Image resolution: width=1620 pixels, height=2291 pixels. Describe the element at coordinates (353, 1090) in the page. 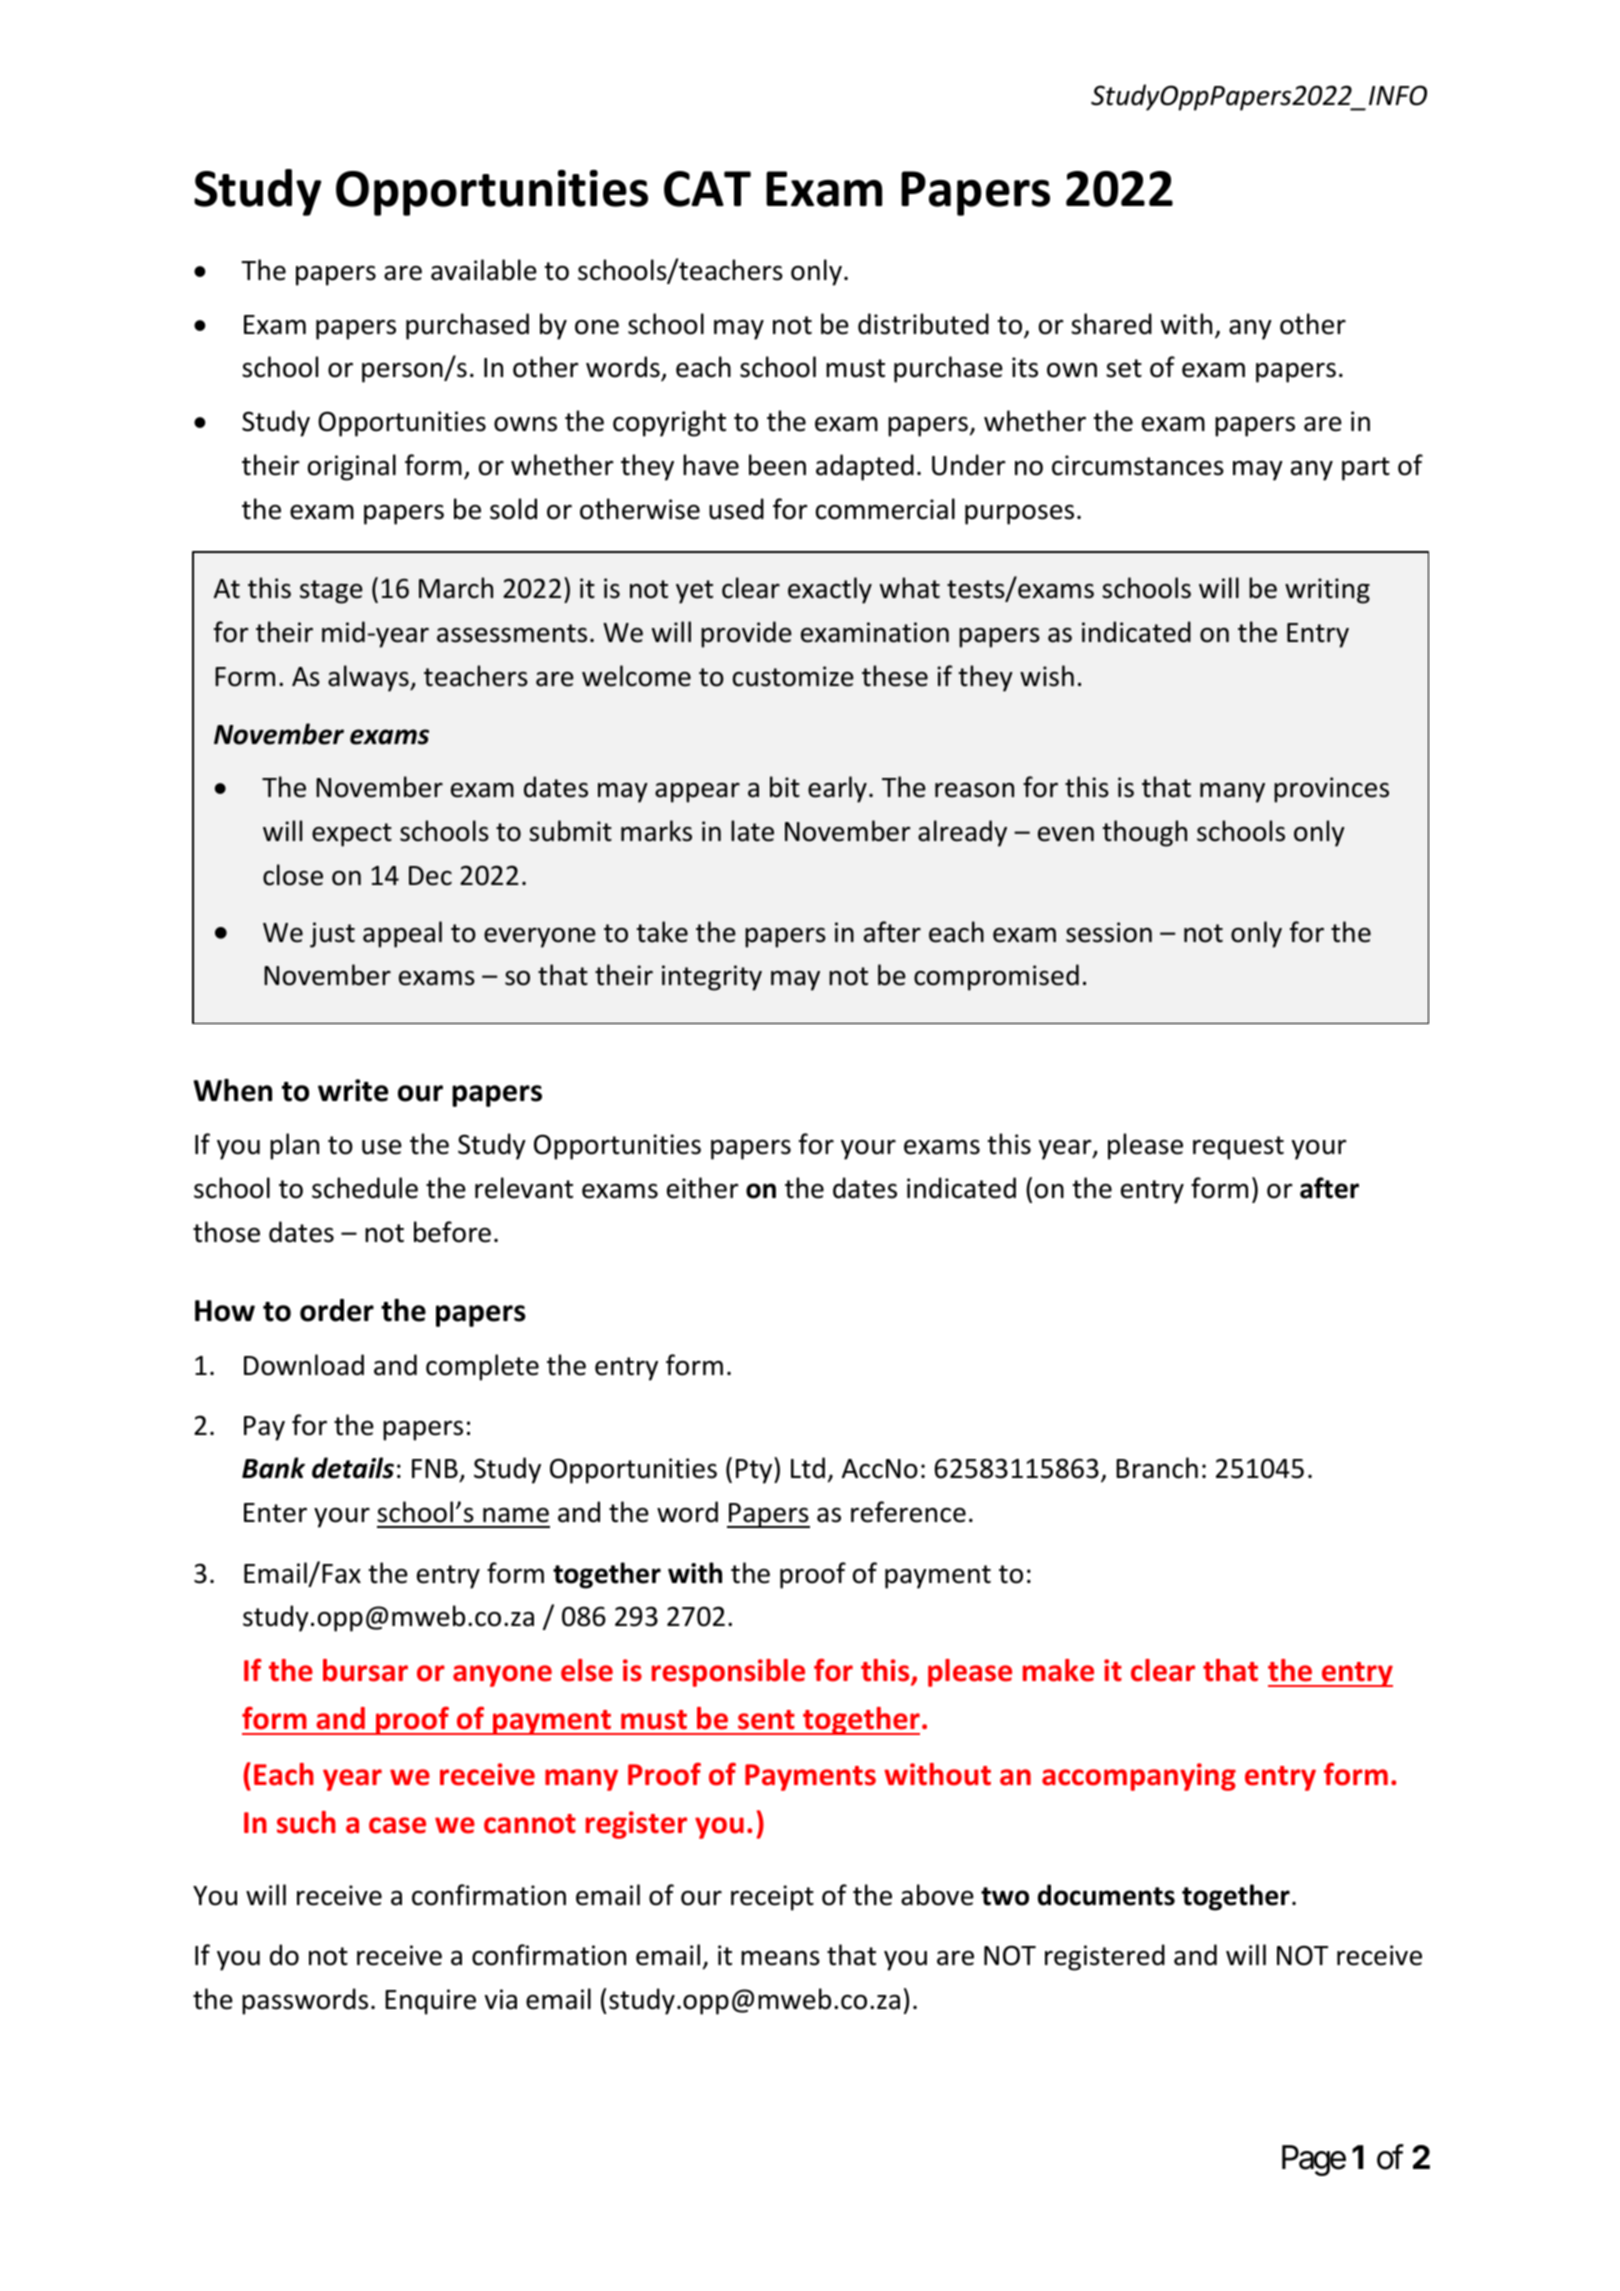

I see `write` at that location.
